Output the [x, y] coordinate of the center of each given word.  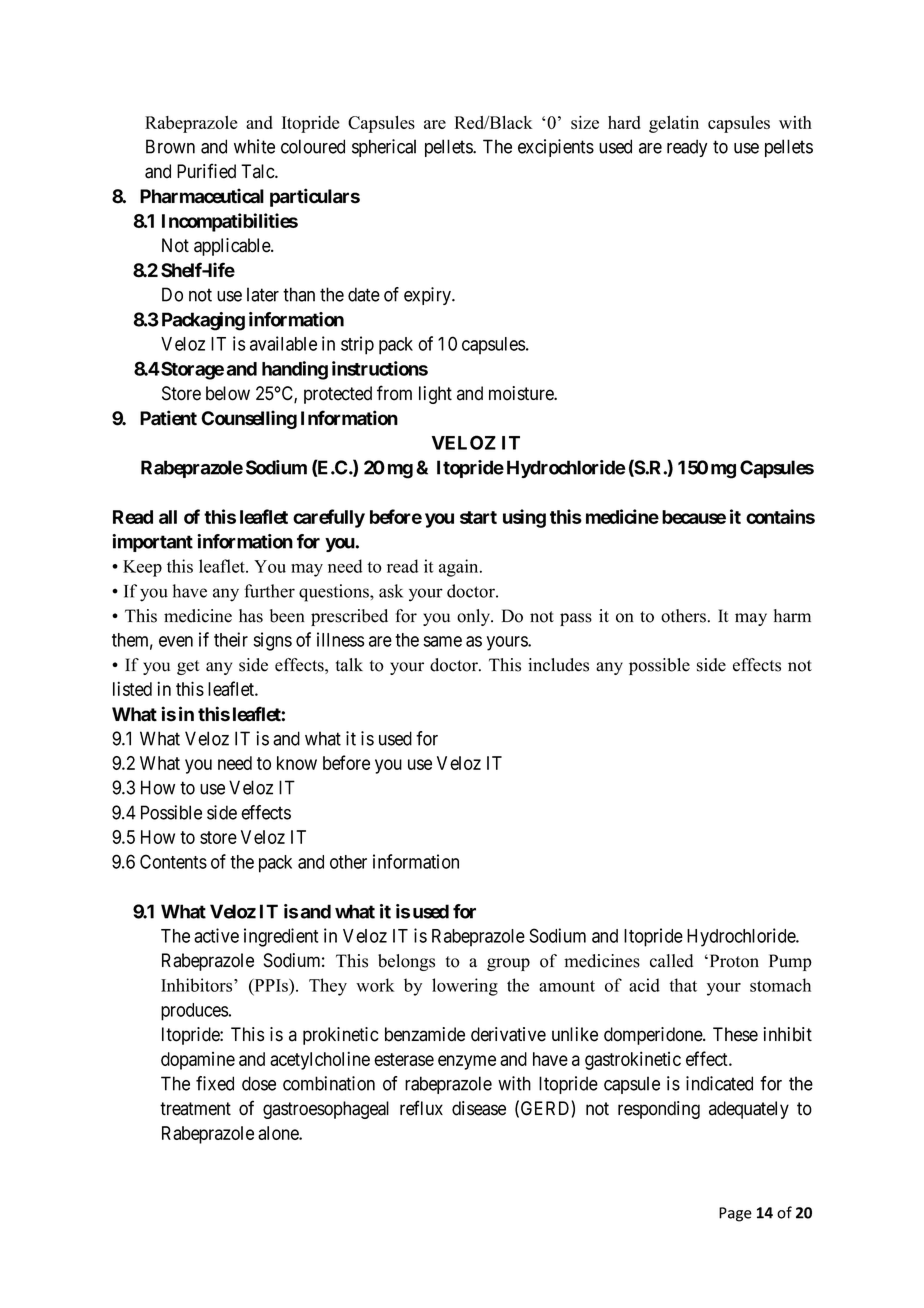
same [442, 641]
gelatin [674, 124]
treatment [195, 1109]
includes [558, 665]
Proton [733, 961]
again [460, 568]
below [228, 393]
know [297, 763]
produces [194, 1012]
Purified [206, 171]
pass [576, 619]
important [152, 543]
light [435, 395]
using [524, 518]
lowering [465, 987]
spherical [384, 148]
